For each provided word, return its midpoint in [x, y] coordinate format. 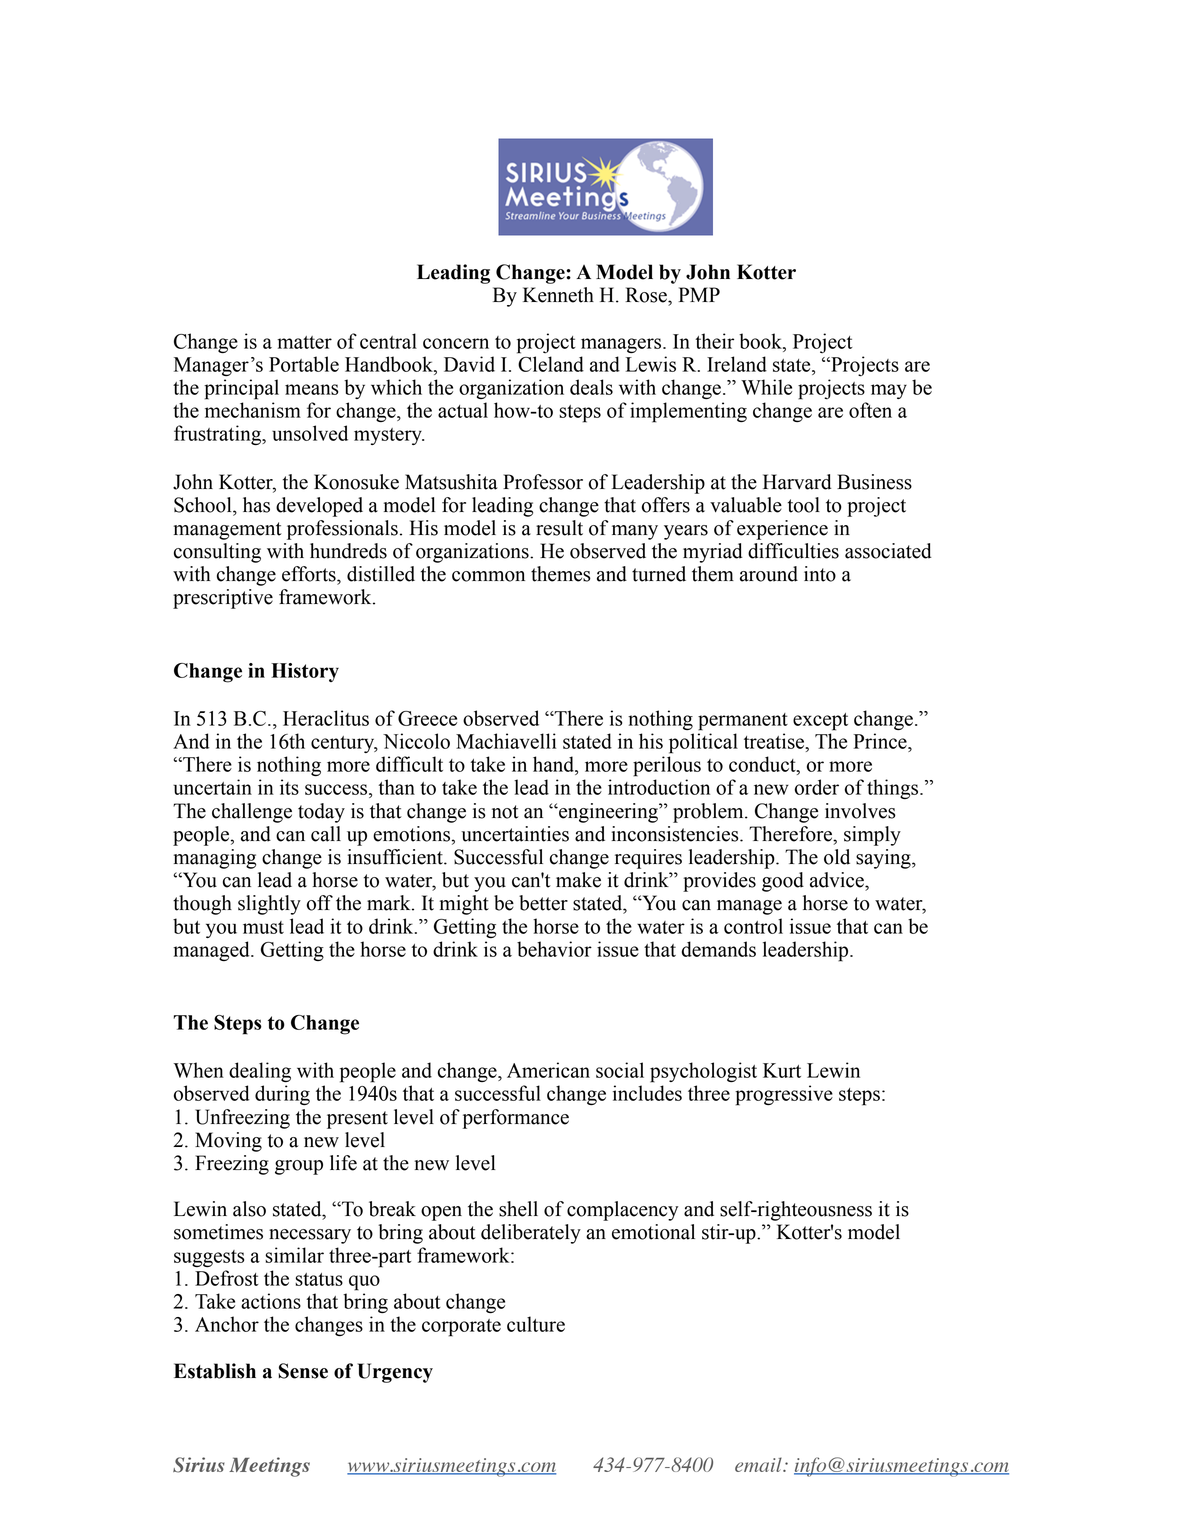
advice [838, 880]
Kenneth [558, 295]
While [766, 387]
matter [304, 342]
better [543, 903]
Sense [303, 1371]
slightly [269, 905]
